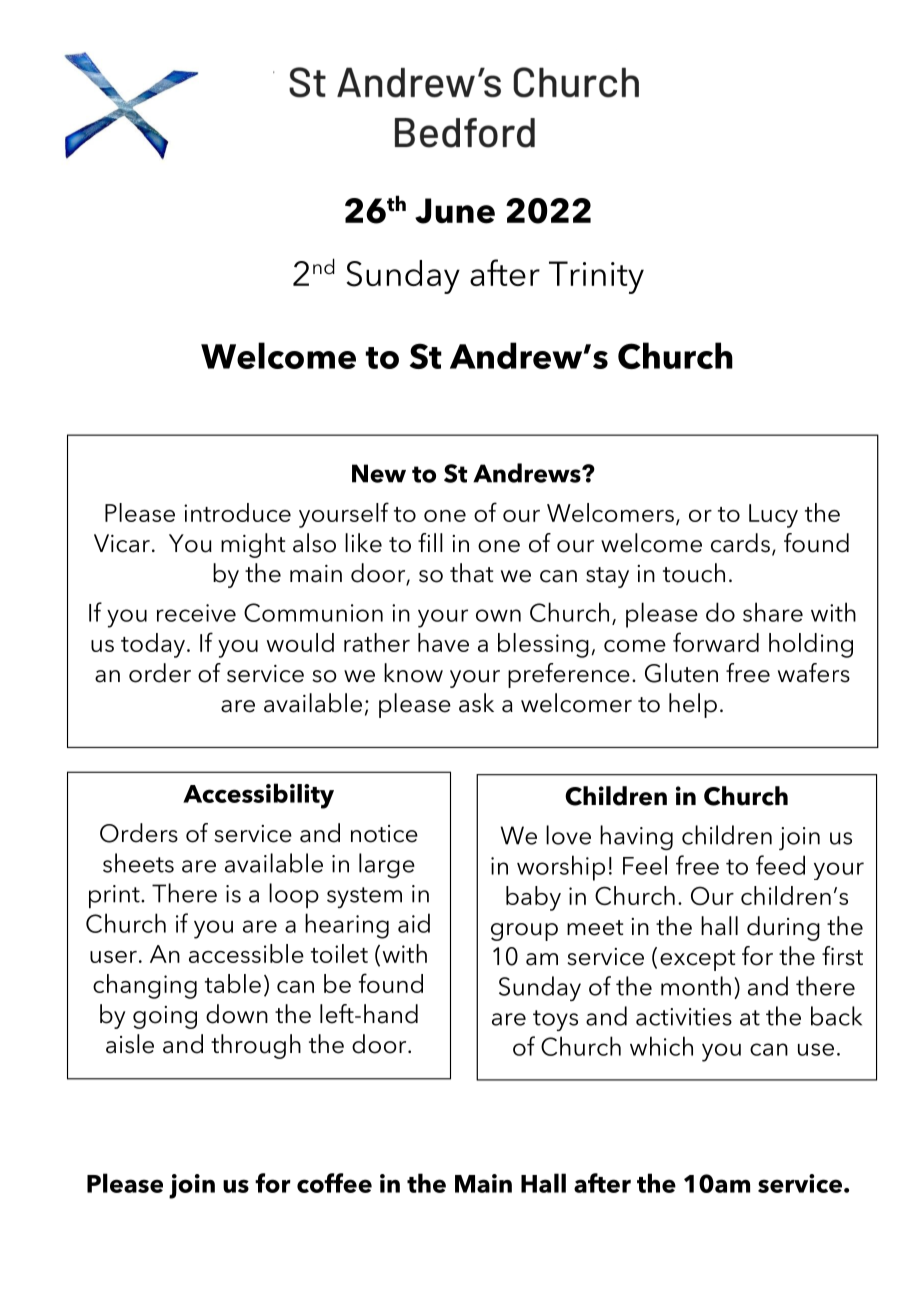  Describe the element at coordinates (455, 211) in the image. I see `June` at that location.
